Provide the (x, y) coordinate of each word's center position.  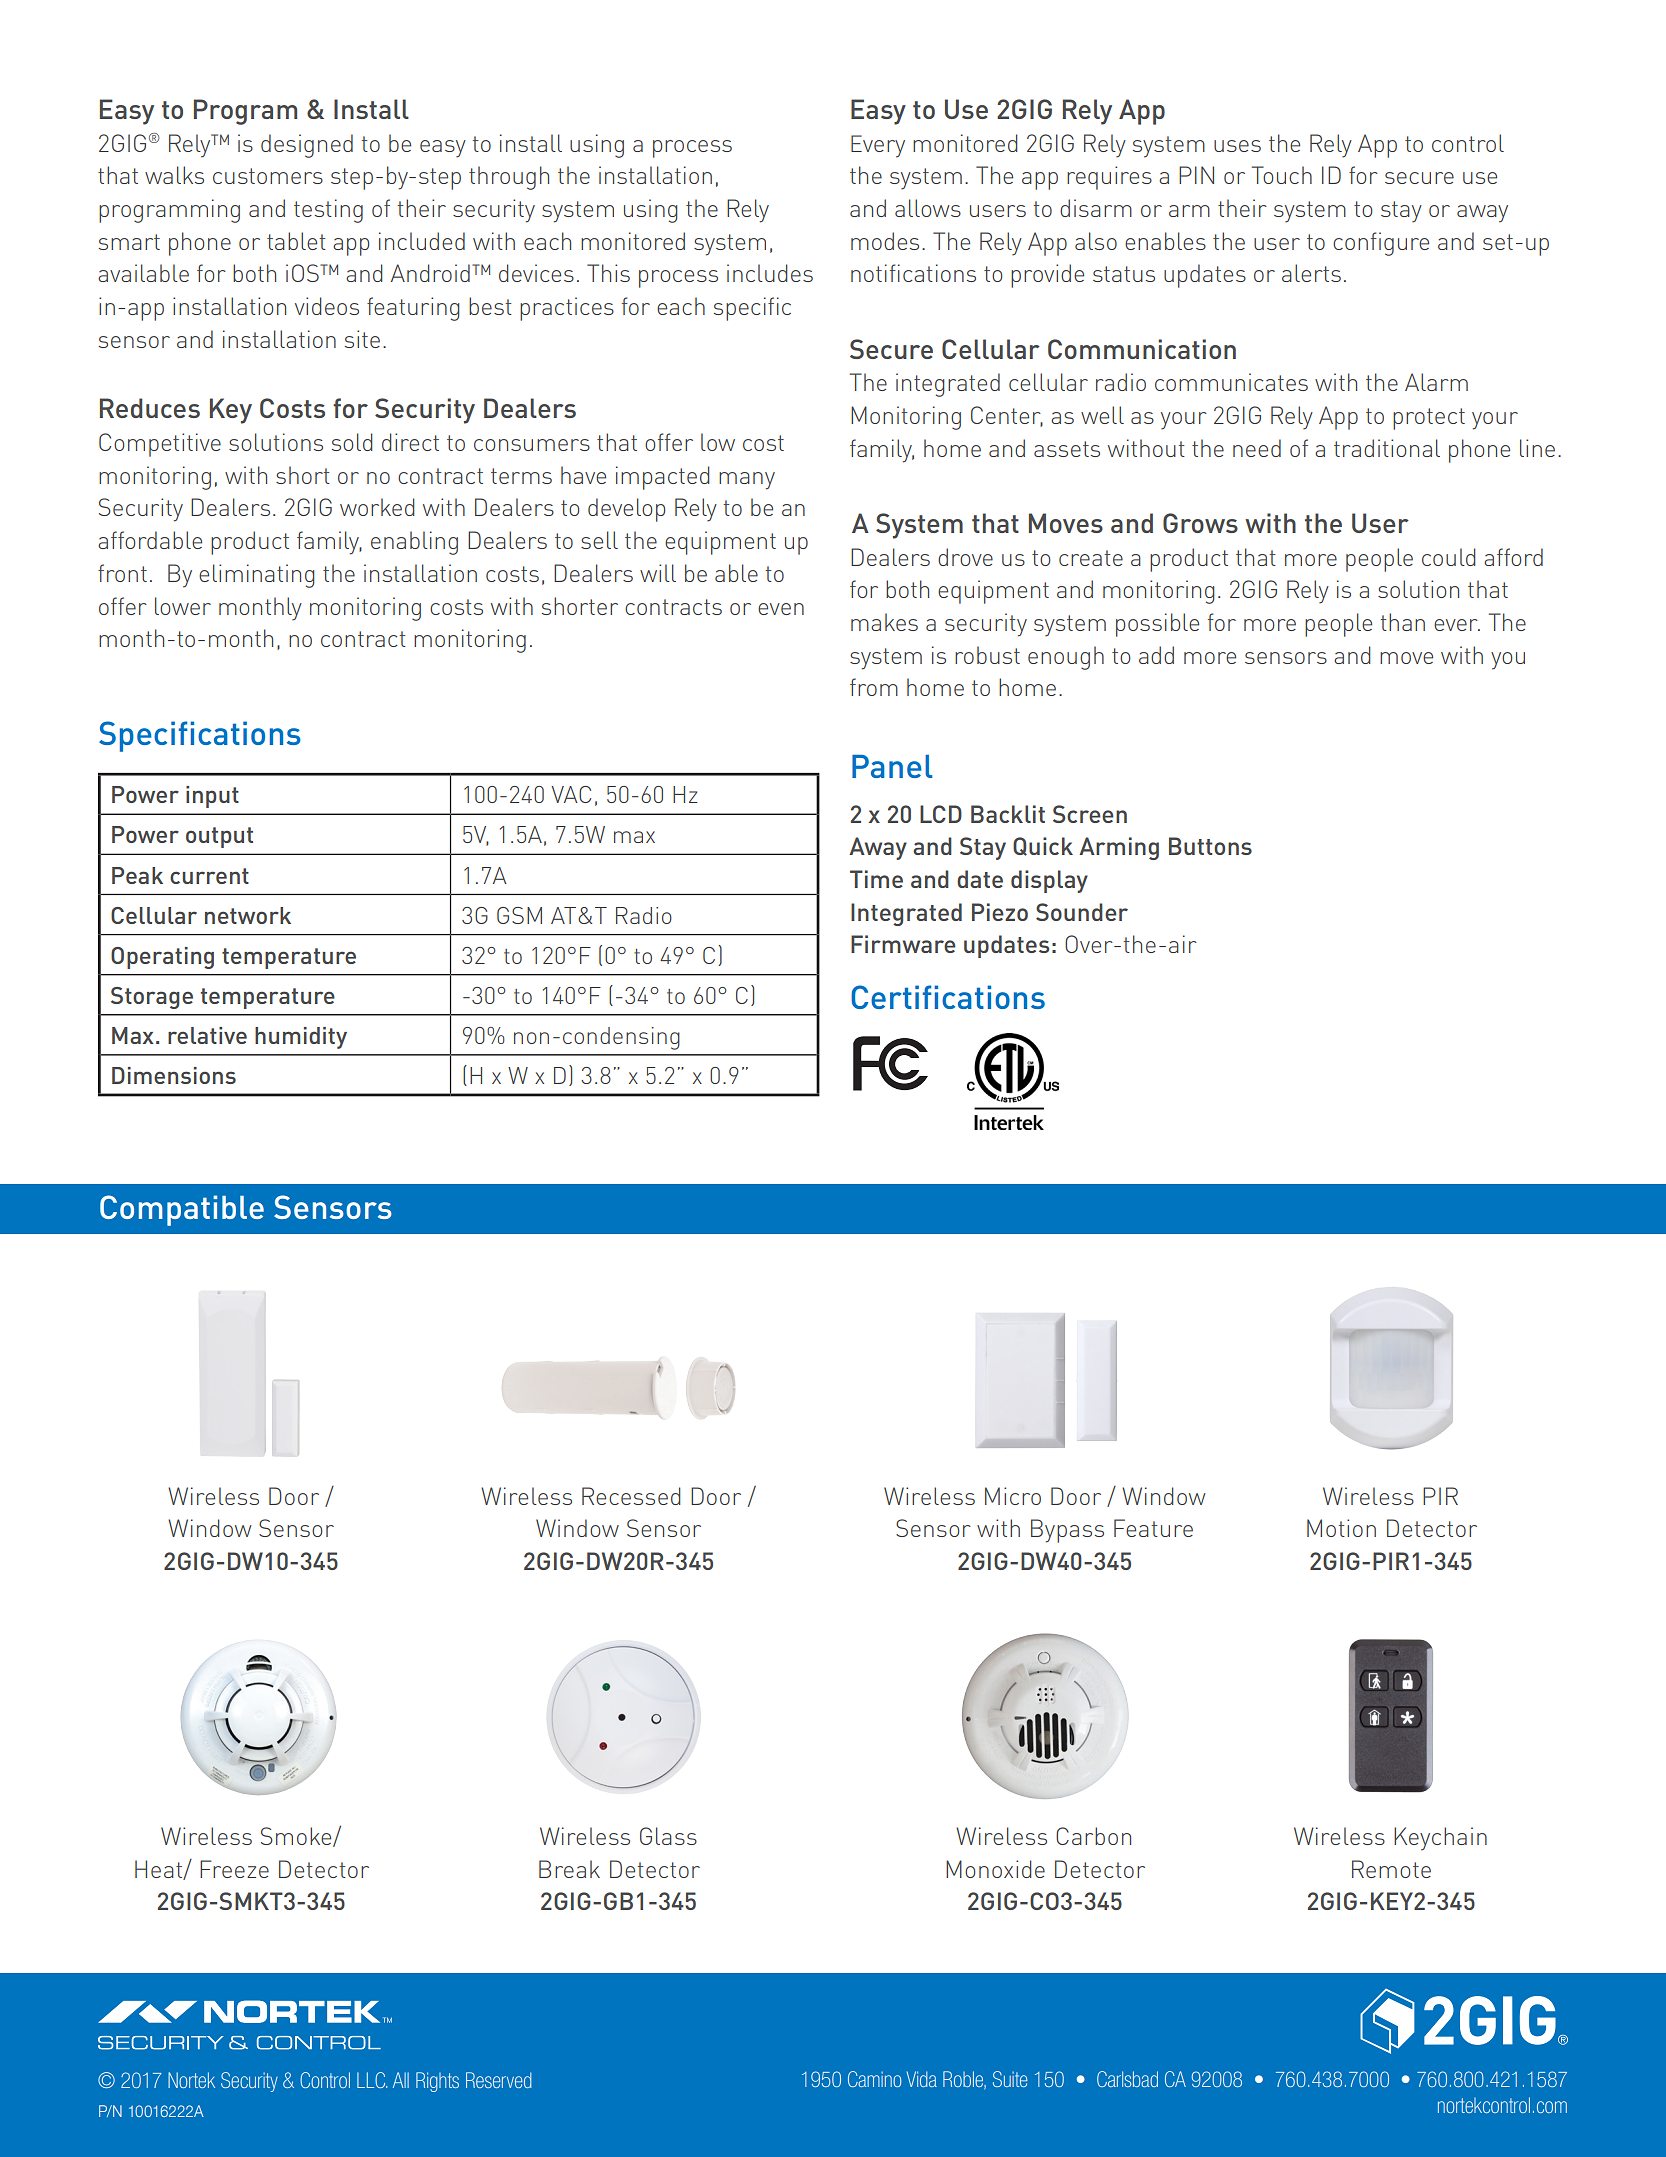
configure (1381, 244)
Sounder (1082, 912)
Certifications (948, 997)
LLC (372, 2080)
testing (328, 211)
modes (885, 241)
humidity (301, 1038)
